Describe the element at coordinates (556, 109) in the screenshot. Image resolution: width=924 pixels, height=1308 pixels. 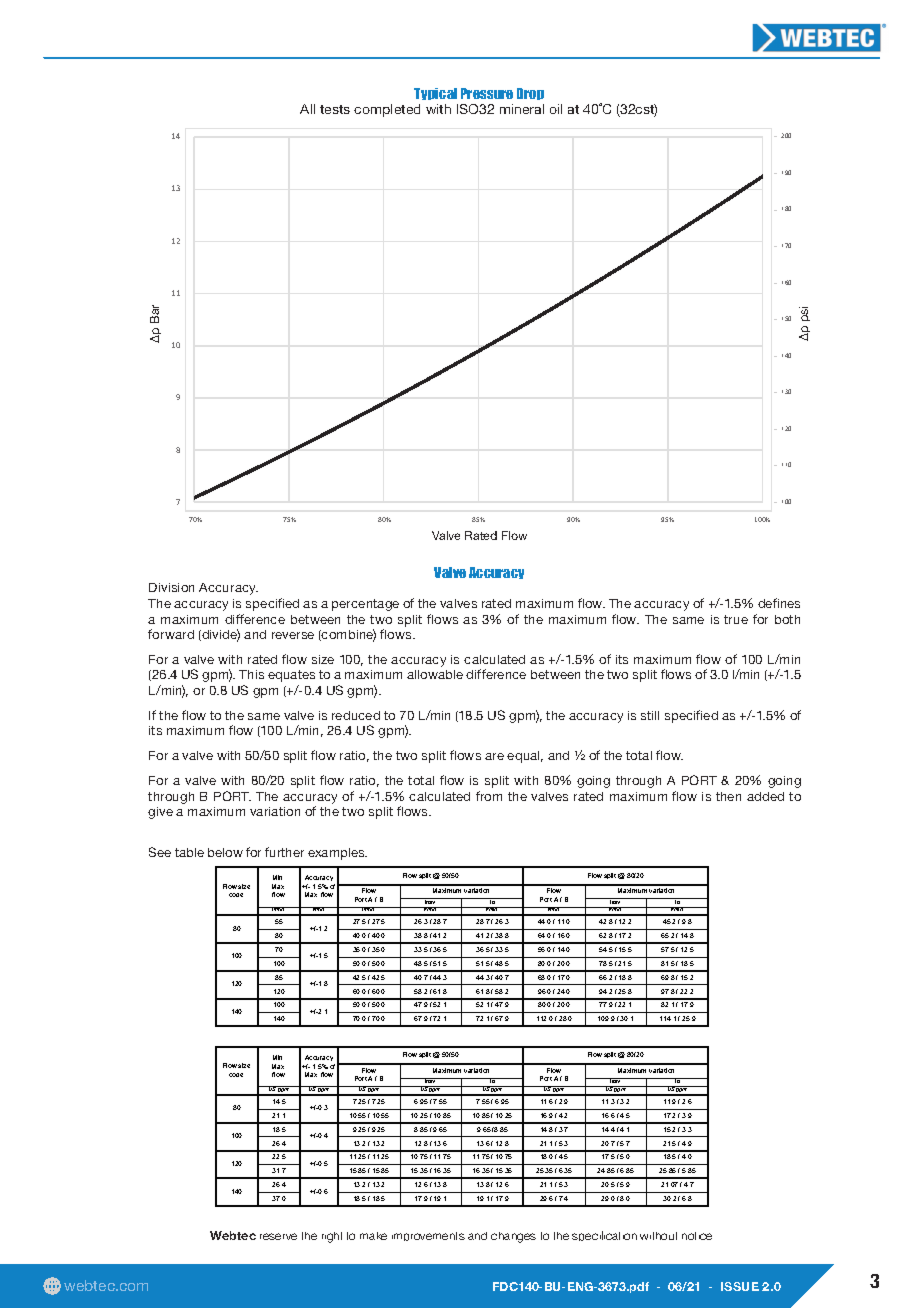
I see `oil` at that location.
